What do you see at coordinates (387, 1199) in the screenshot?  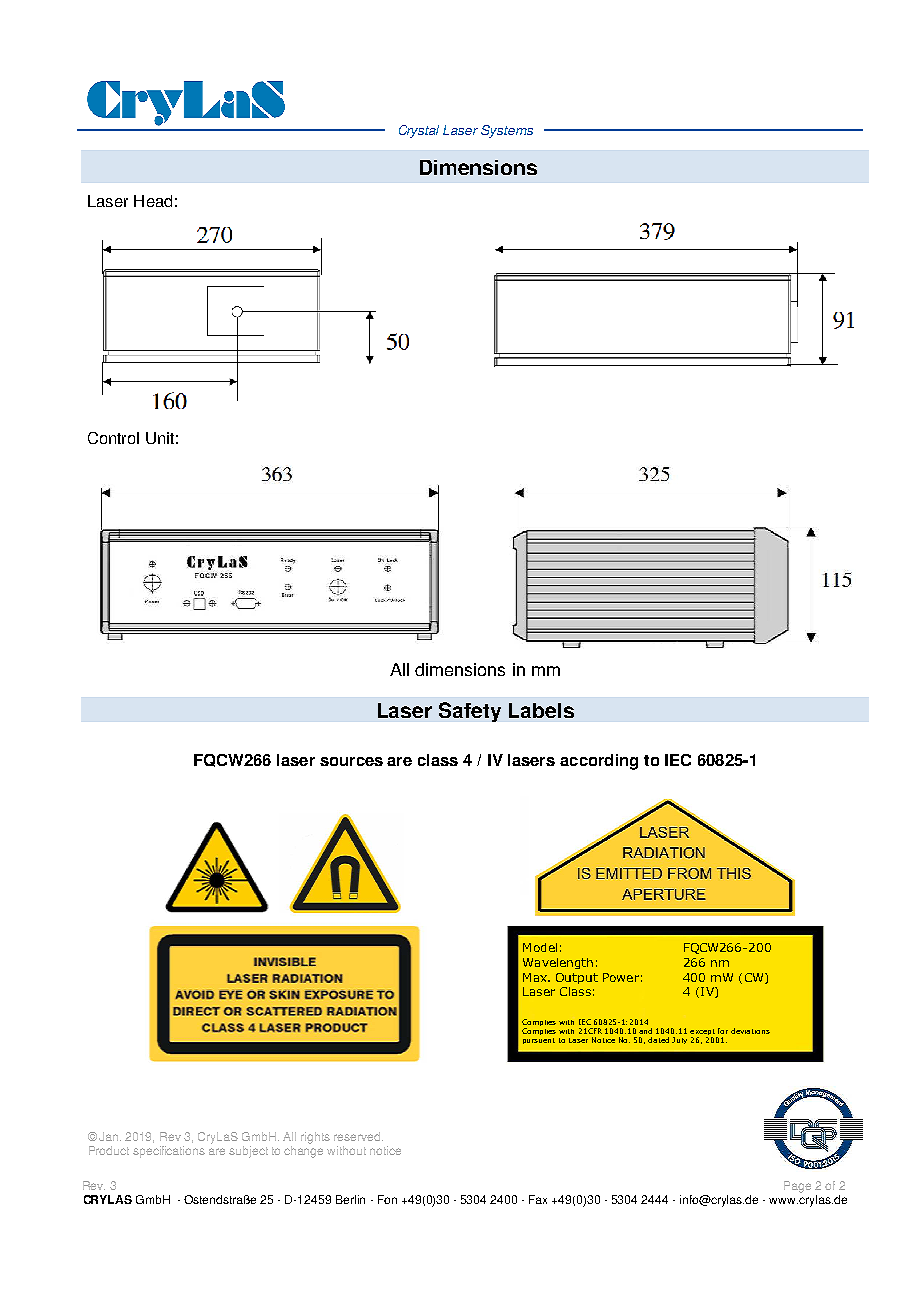 I see `Fon` at bounding box center [387, 1199].
